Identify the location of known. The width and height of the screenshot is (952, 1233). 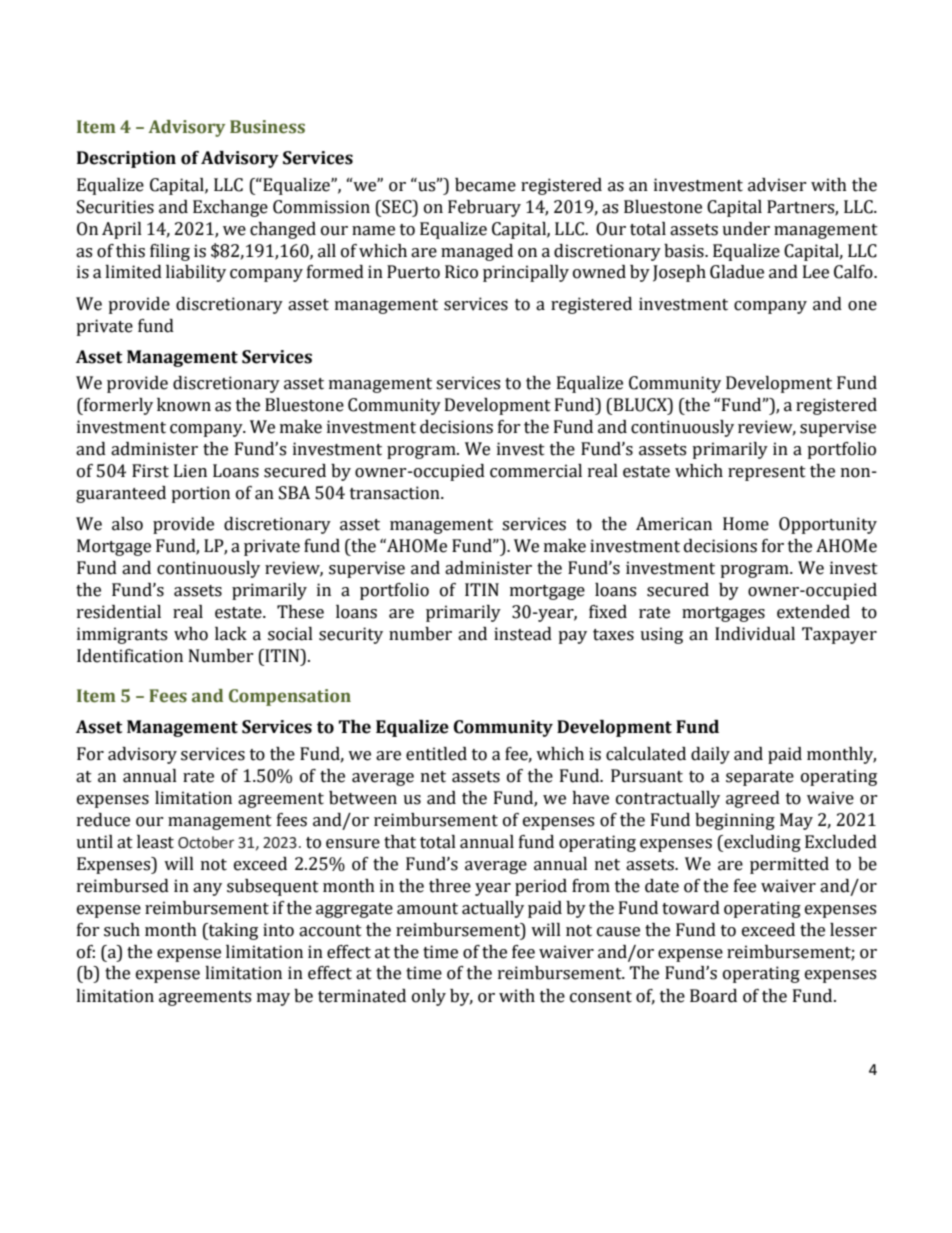
(184, 405).
